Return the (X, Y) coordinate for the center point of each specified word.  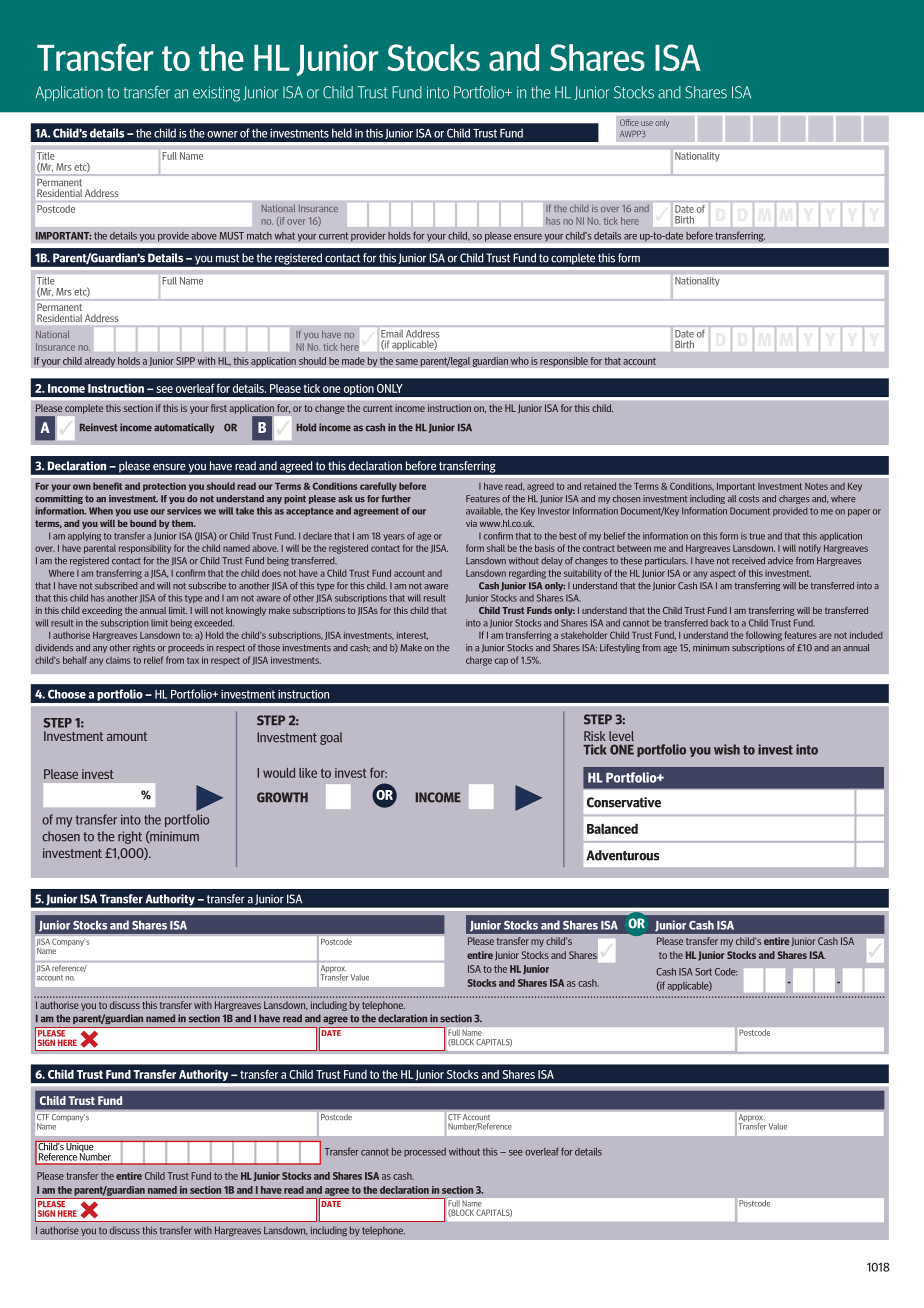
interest (412, 636)
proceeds (186, 648)
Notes (816, 486)
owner (222, 134)
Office (629, 122)
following (764, 636)
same (407, 362)
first (219, 408)
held (342, 133)
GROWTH (282, 797)
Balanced (612, 828)
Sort (703, 972)
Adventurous (622, 855)
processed (425, 1152)
